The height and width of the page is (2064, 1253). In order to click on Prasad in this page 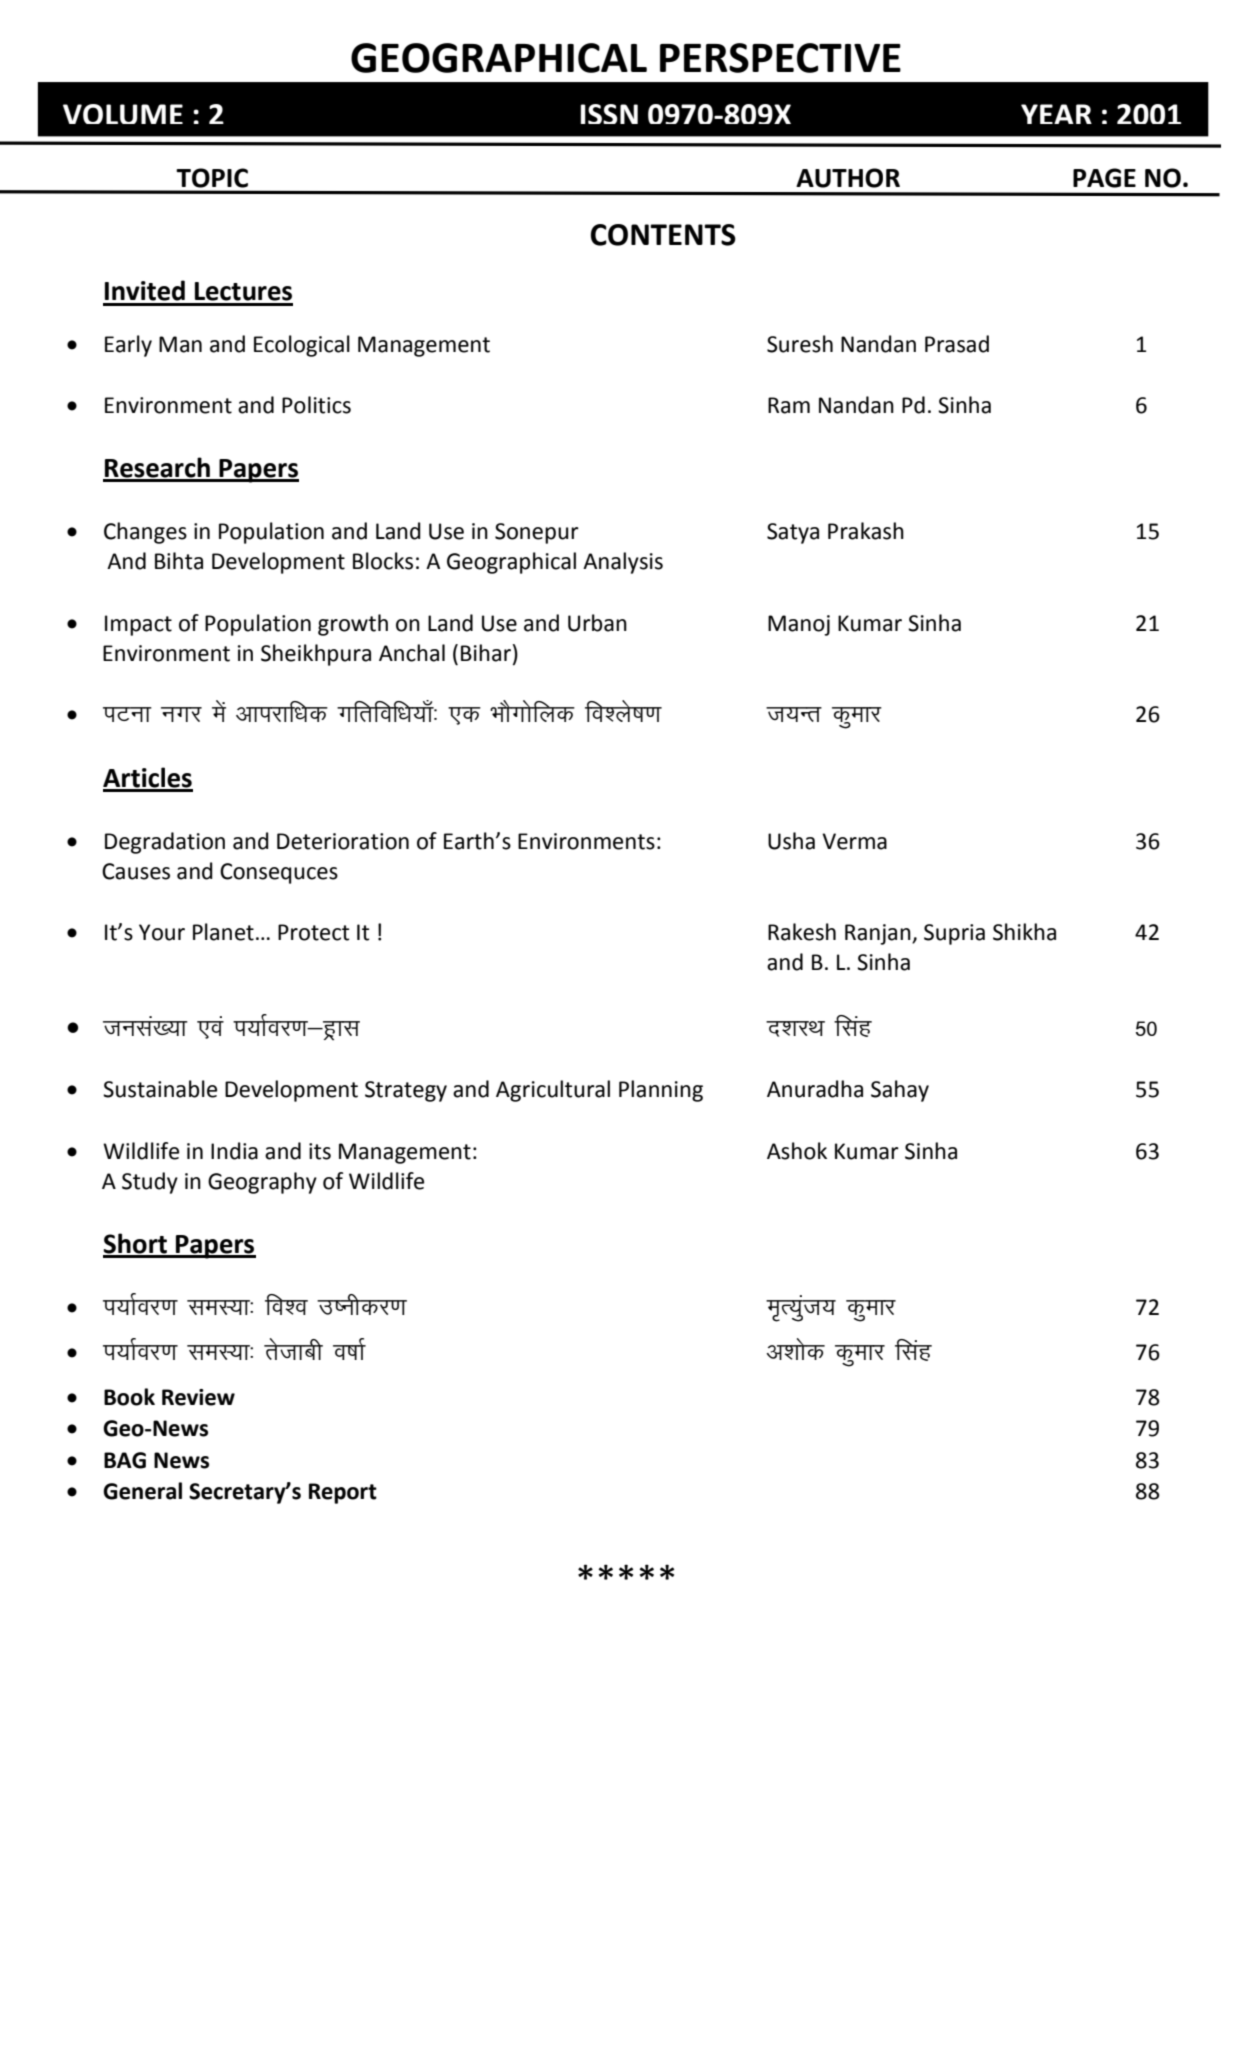, I will do `click(957, 344)`.
